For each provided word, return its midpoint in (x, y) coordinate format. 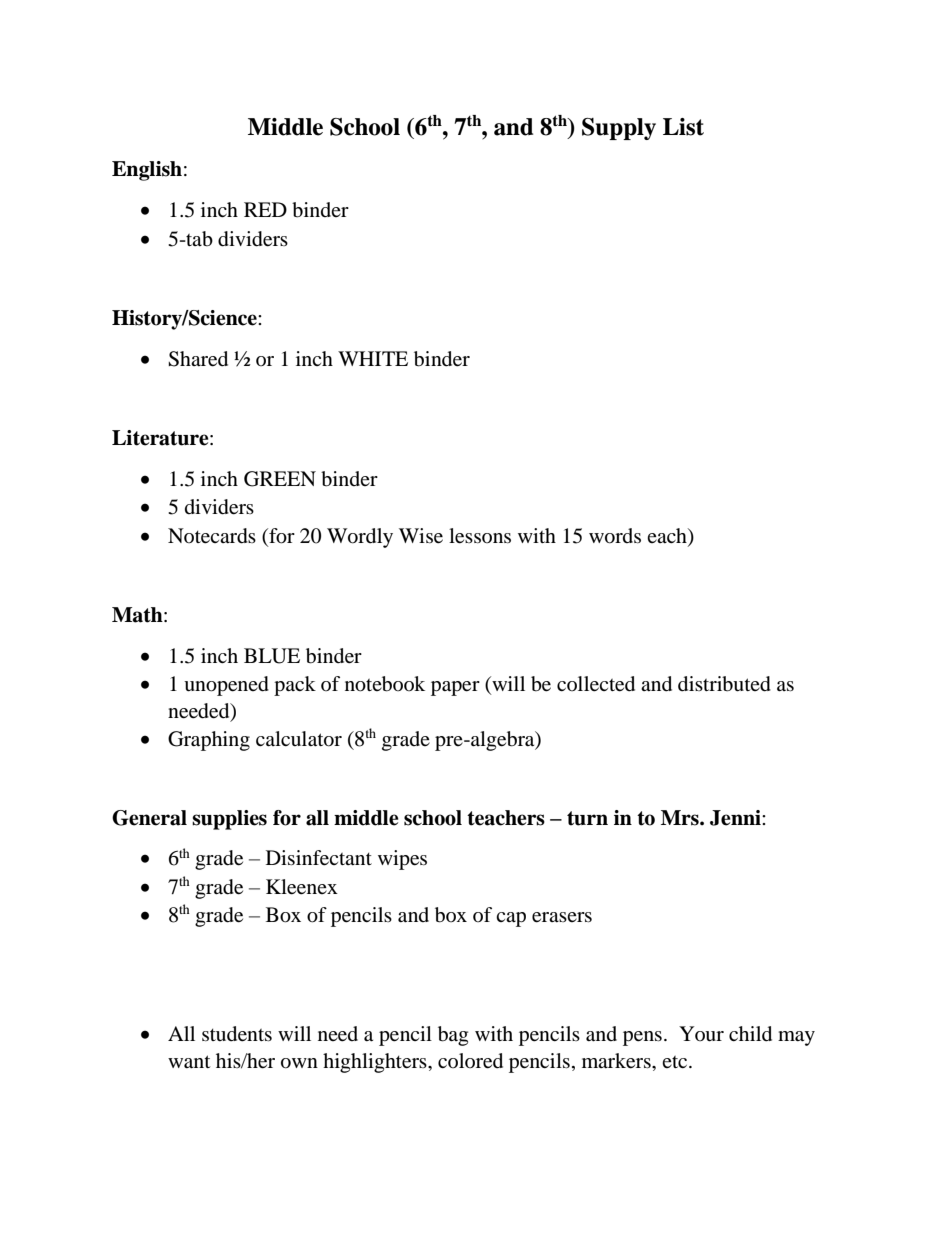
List (683, 127)
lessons (480, 536)
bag (453, 1036)
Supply (619, 129)
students (237, 1034)
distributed (724, 684)
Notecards (212, 536)
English (147, 171)
